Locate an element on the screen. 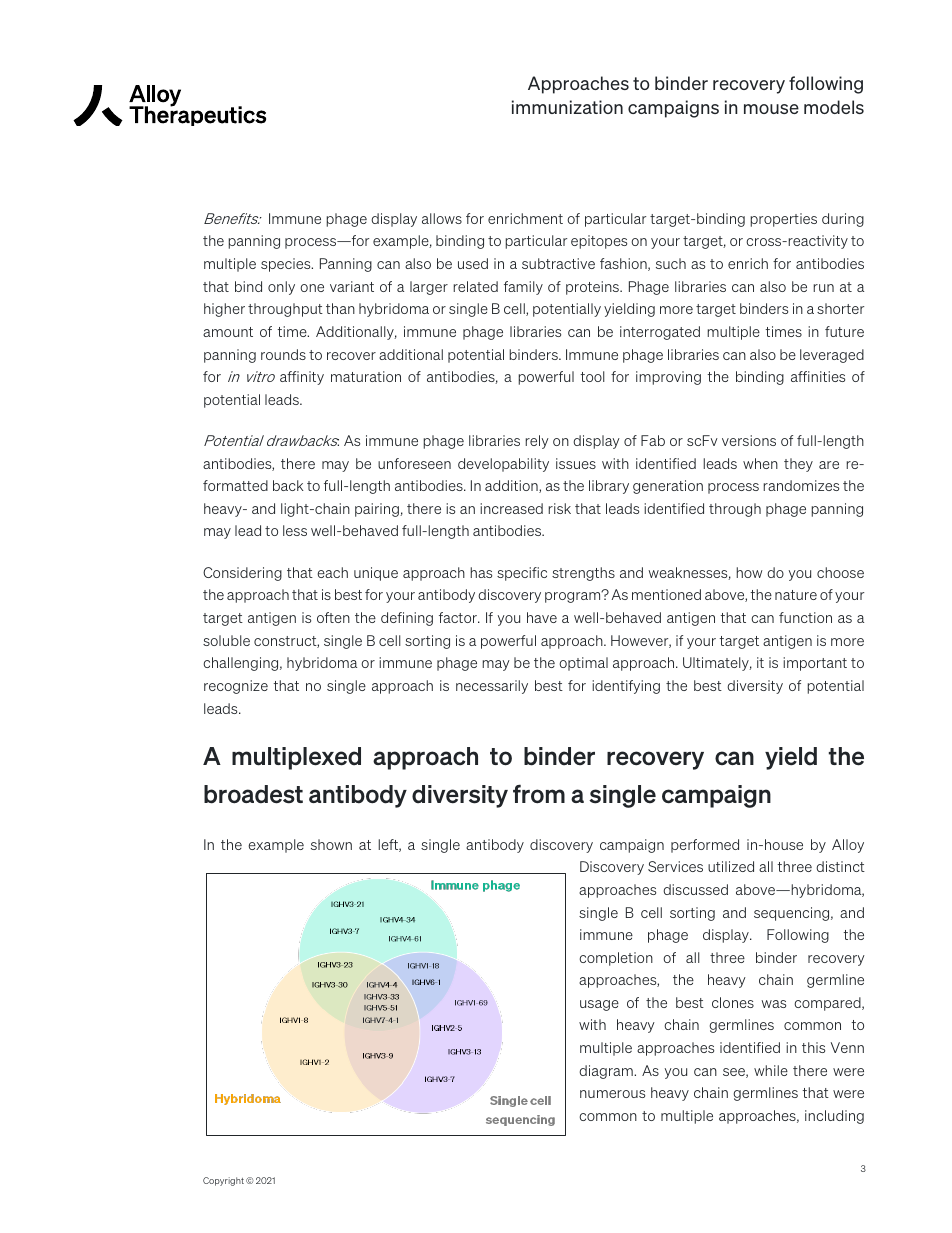  broadest is located at coordinates (253, 794).
